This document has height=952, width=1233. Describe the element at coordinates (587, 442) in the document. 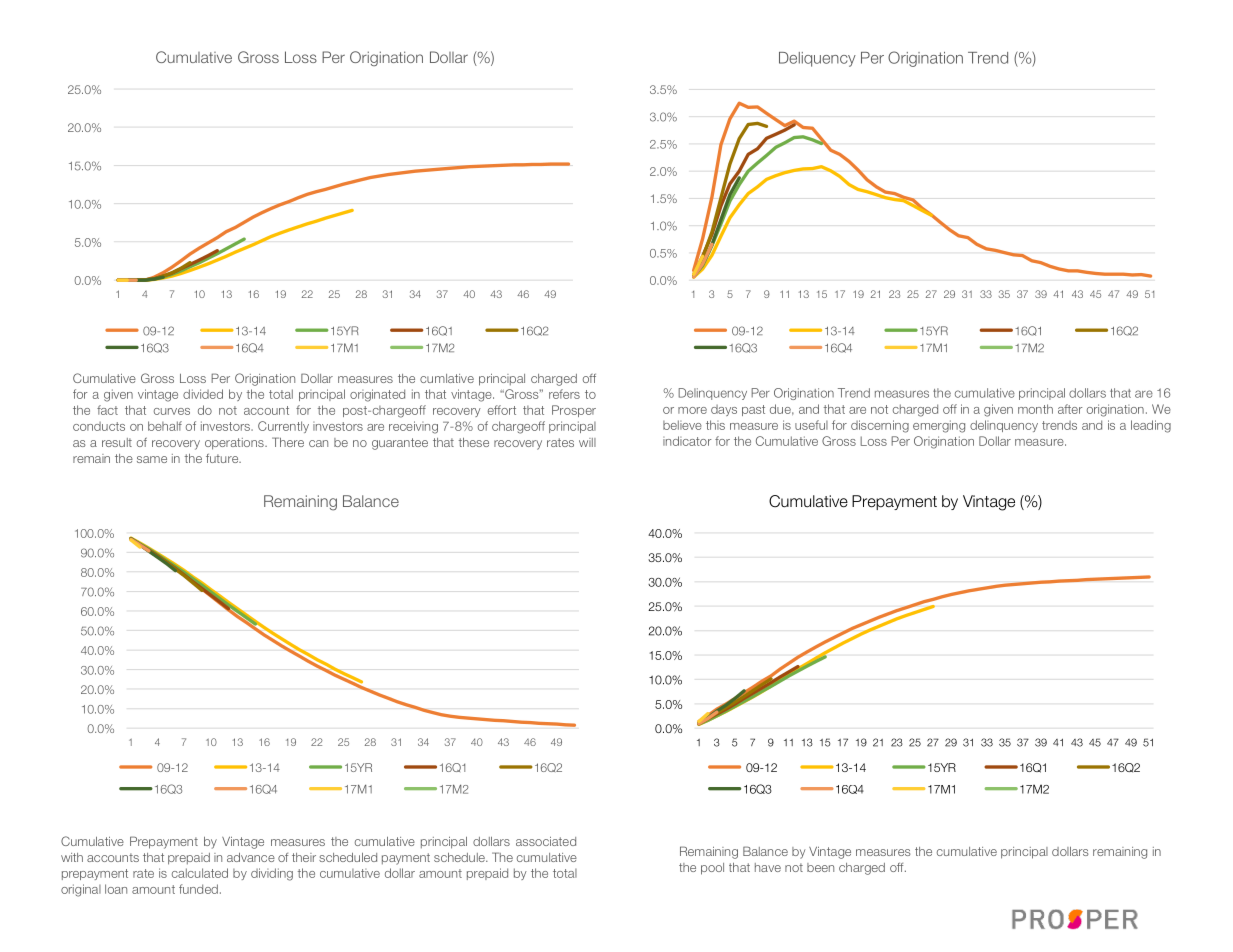

I see `will` at that location.
